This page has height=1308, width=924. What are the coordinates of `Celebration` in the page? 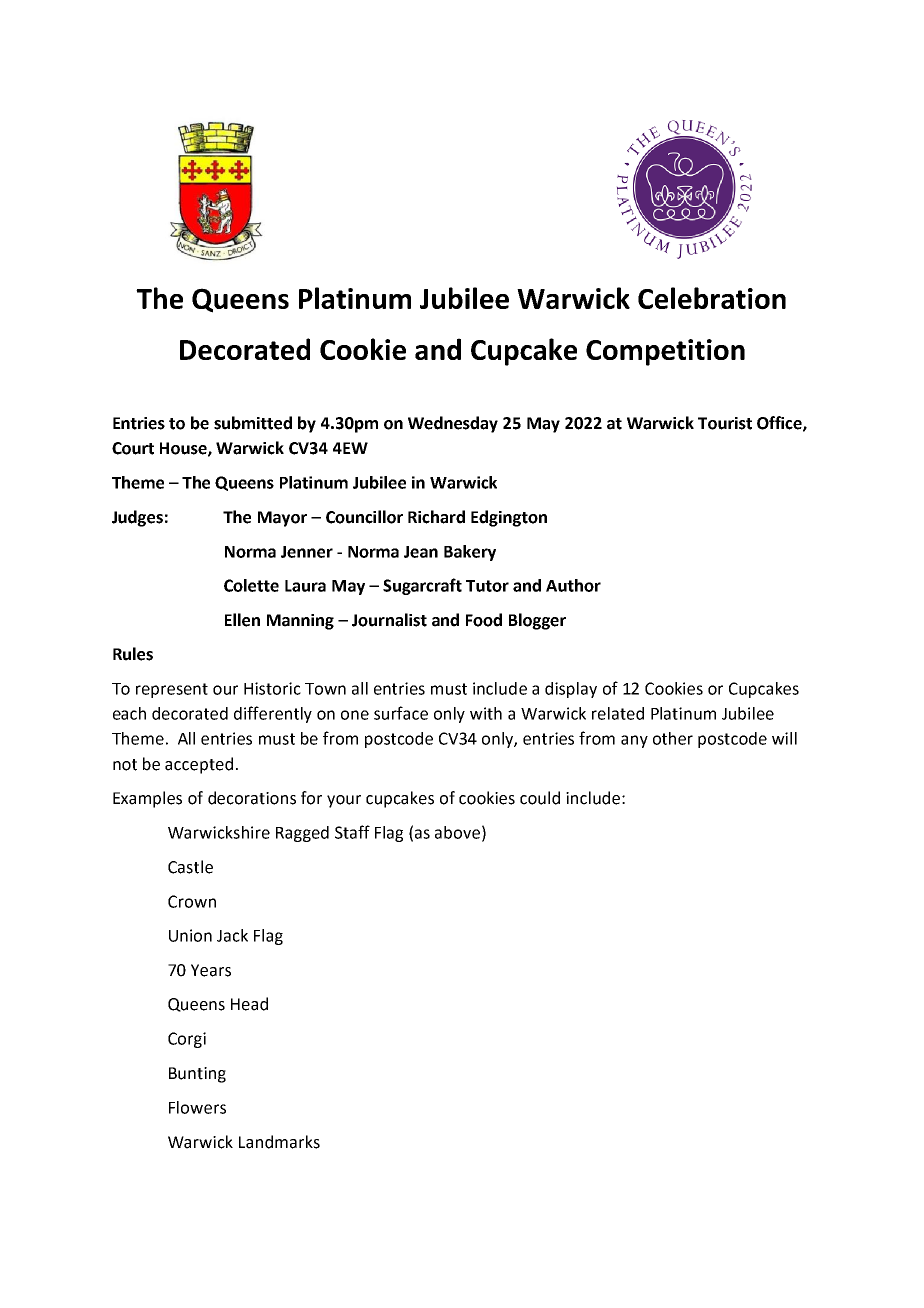 It's located at (712, 298).
